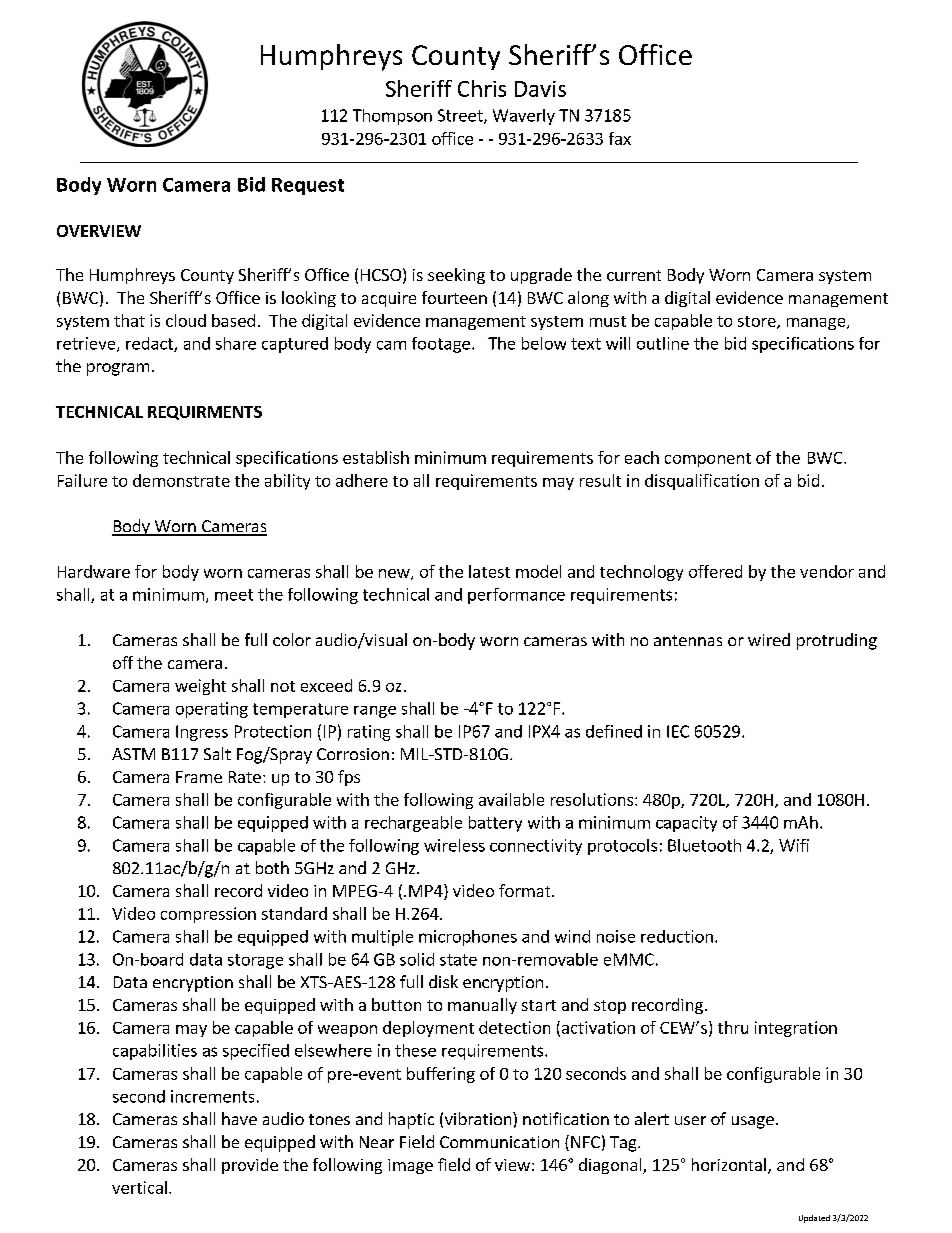  I want to click on Street, so click(461, 116).
